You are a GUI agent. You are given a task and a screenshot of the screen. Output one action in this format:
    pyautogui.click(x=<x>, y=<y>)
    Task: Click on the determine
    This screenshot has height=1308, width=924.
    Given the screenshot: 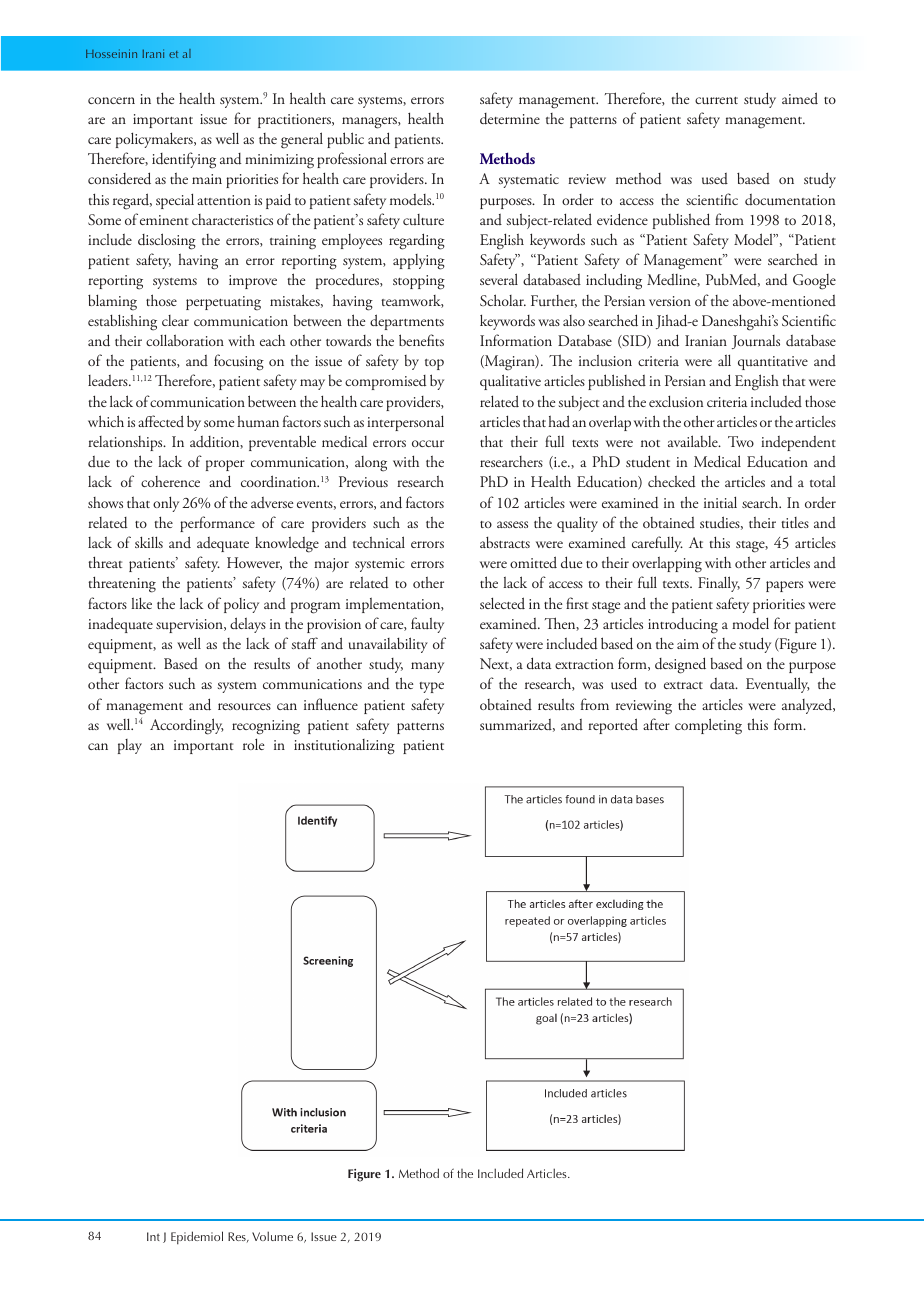 What is the action you would take?
    pyautogui.click(x=510, y=119)
